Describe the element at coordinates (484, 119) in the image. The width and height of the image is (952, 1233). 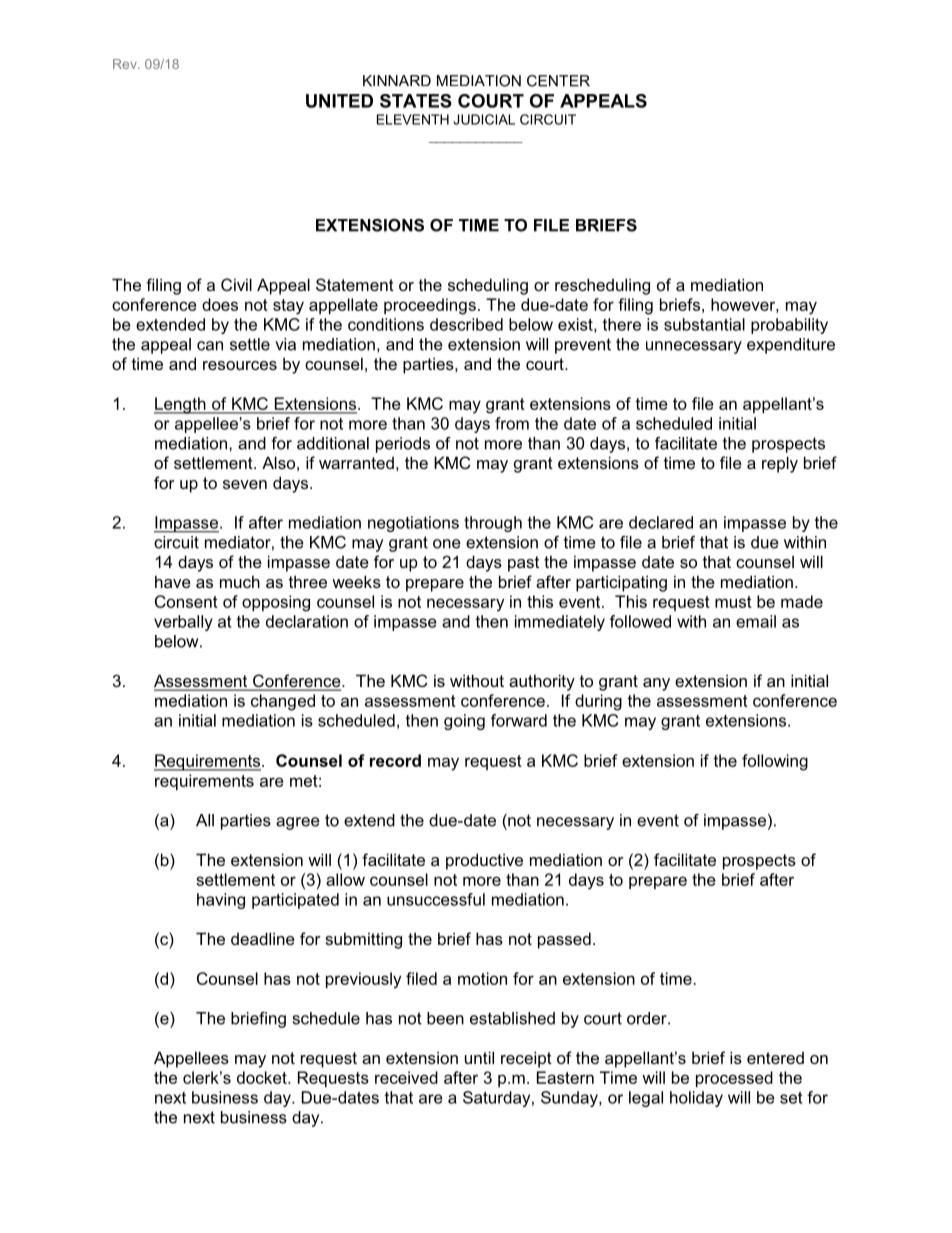
I see `JUDICIAL` at that location.
